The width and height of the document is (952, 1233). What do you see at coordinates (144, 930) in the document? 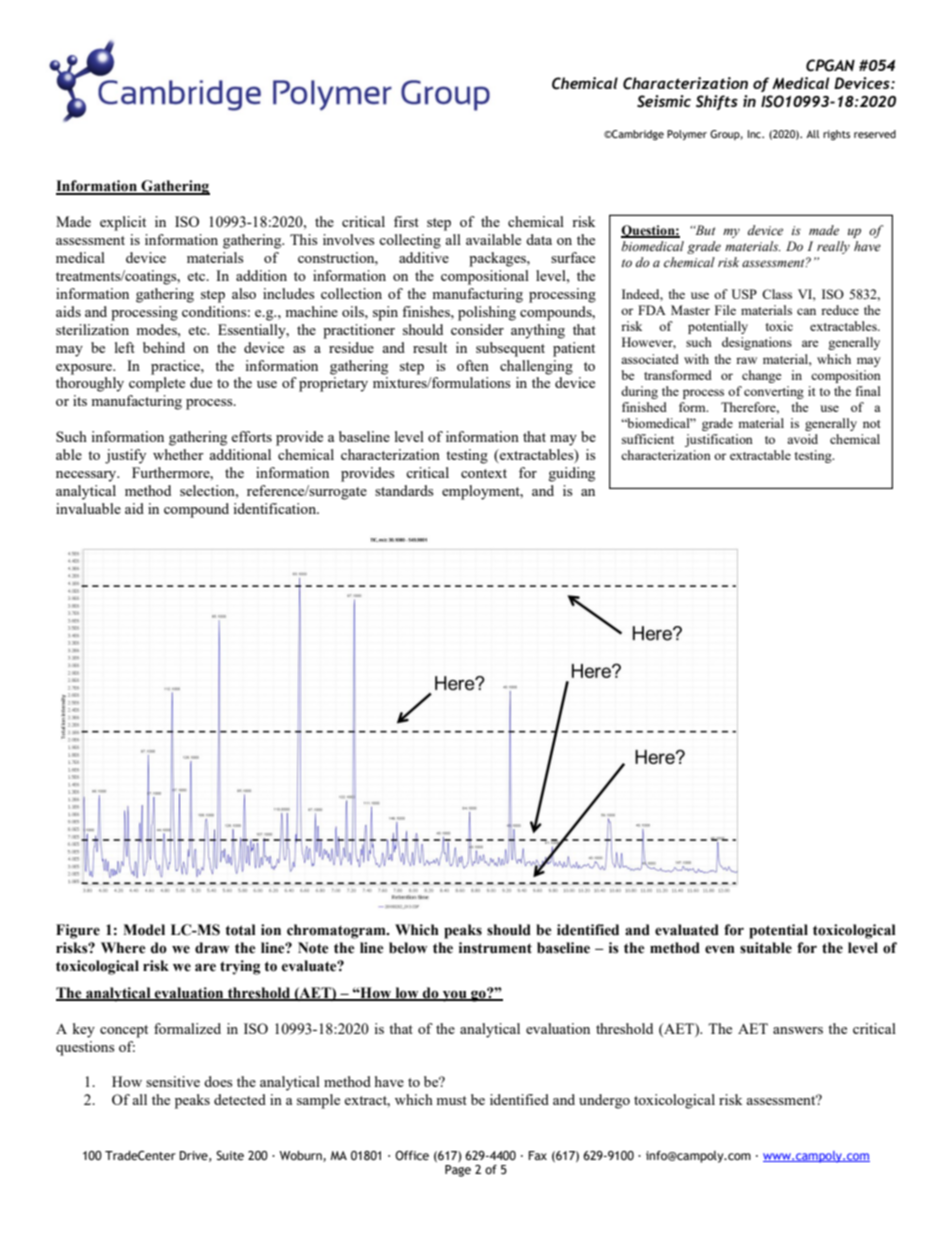
I see `Model` at bounding box center [144, 930].
